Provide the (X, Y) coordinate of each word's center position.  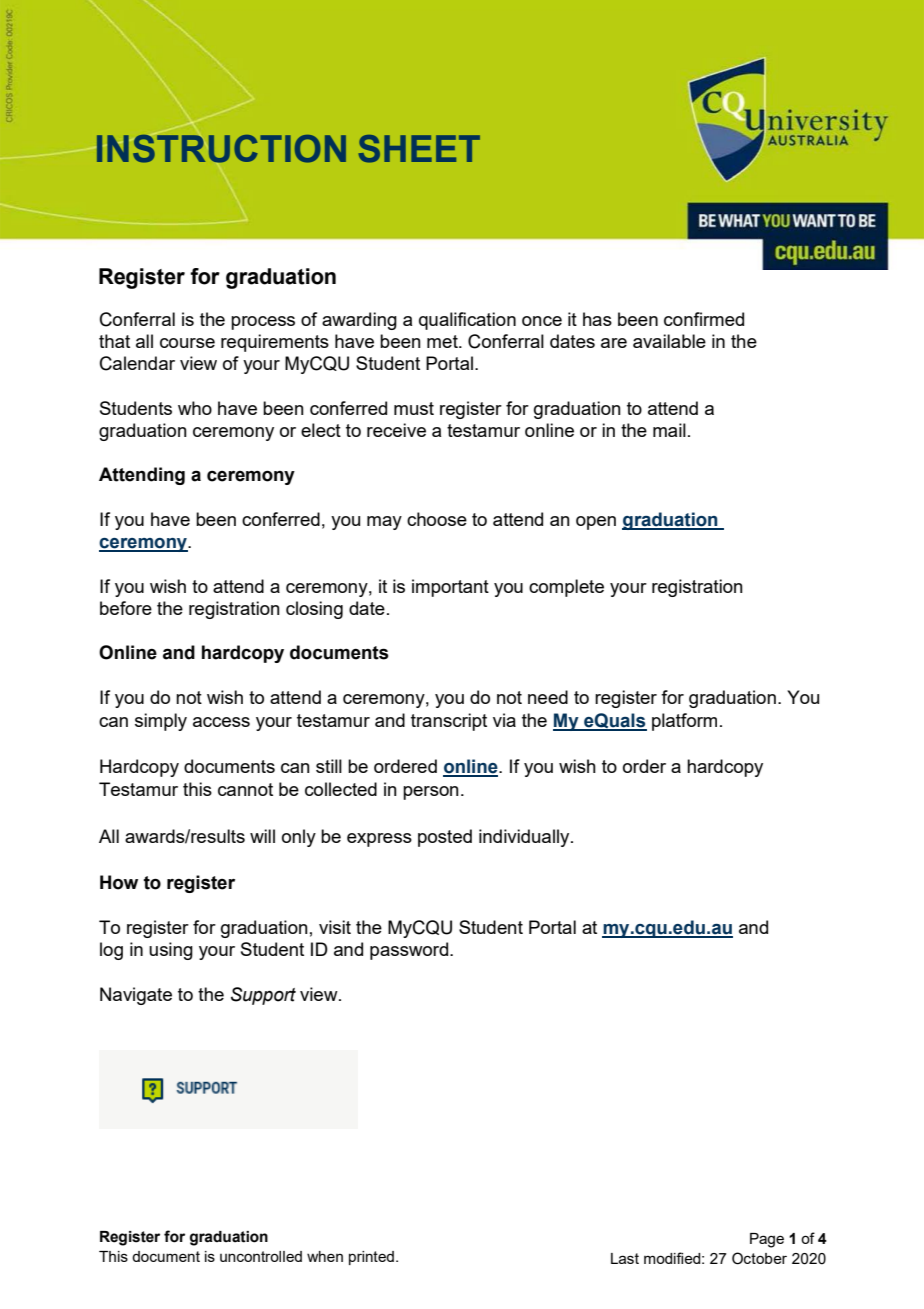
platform (684, 722)
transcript (449, 722)
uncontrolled (261, 1256)
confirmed (704, 319)
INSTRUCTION (221, 148)
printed (371, 1258)
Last (625, 1258)
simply (161, 722)
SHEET (419, 149)
